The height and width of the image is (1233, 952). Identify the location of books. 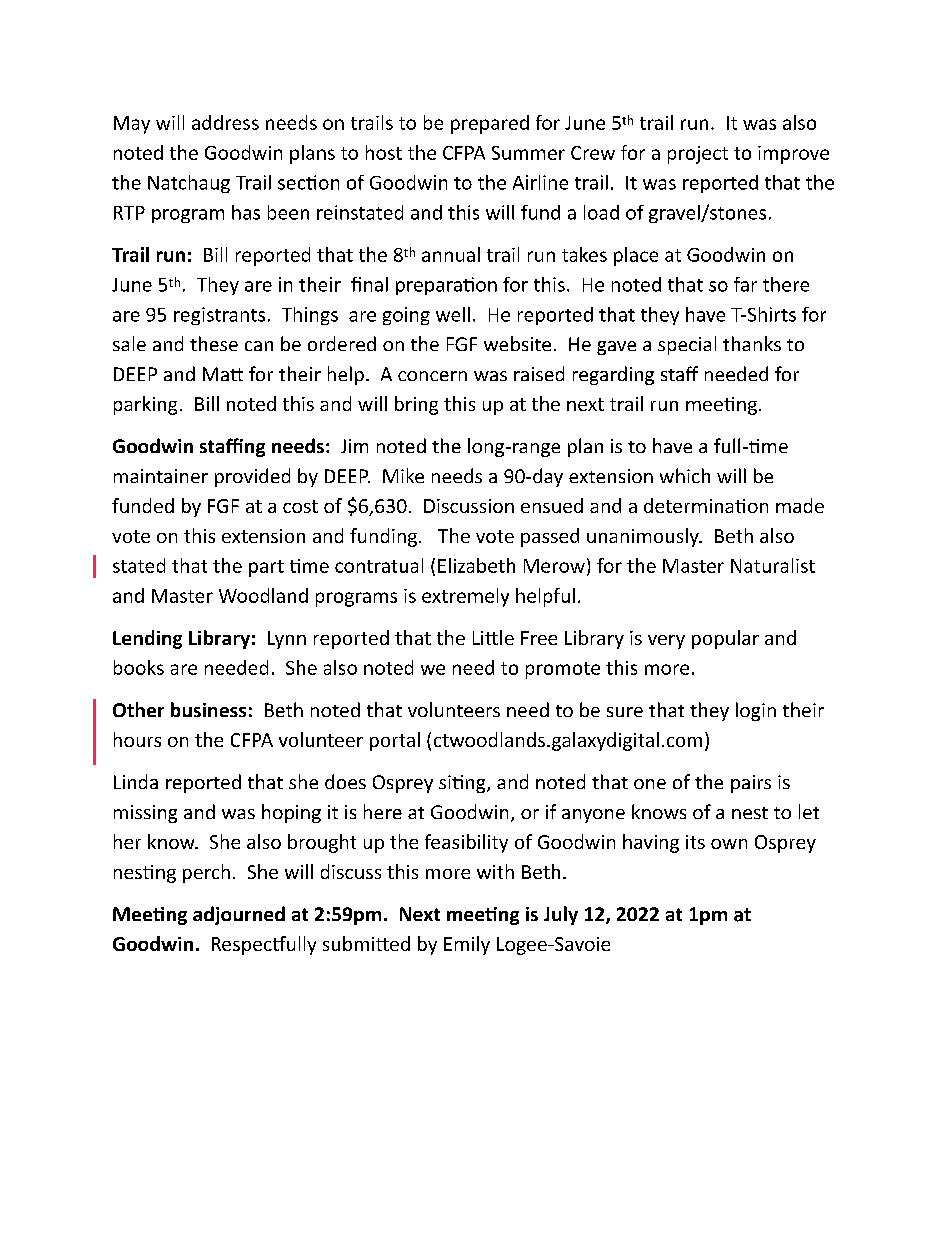
(139, 667).
